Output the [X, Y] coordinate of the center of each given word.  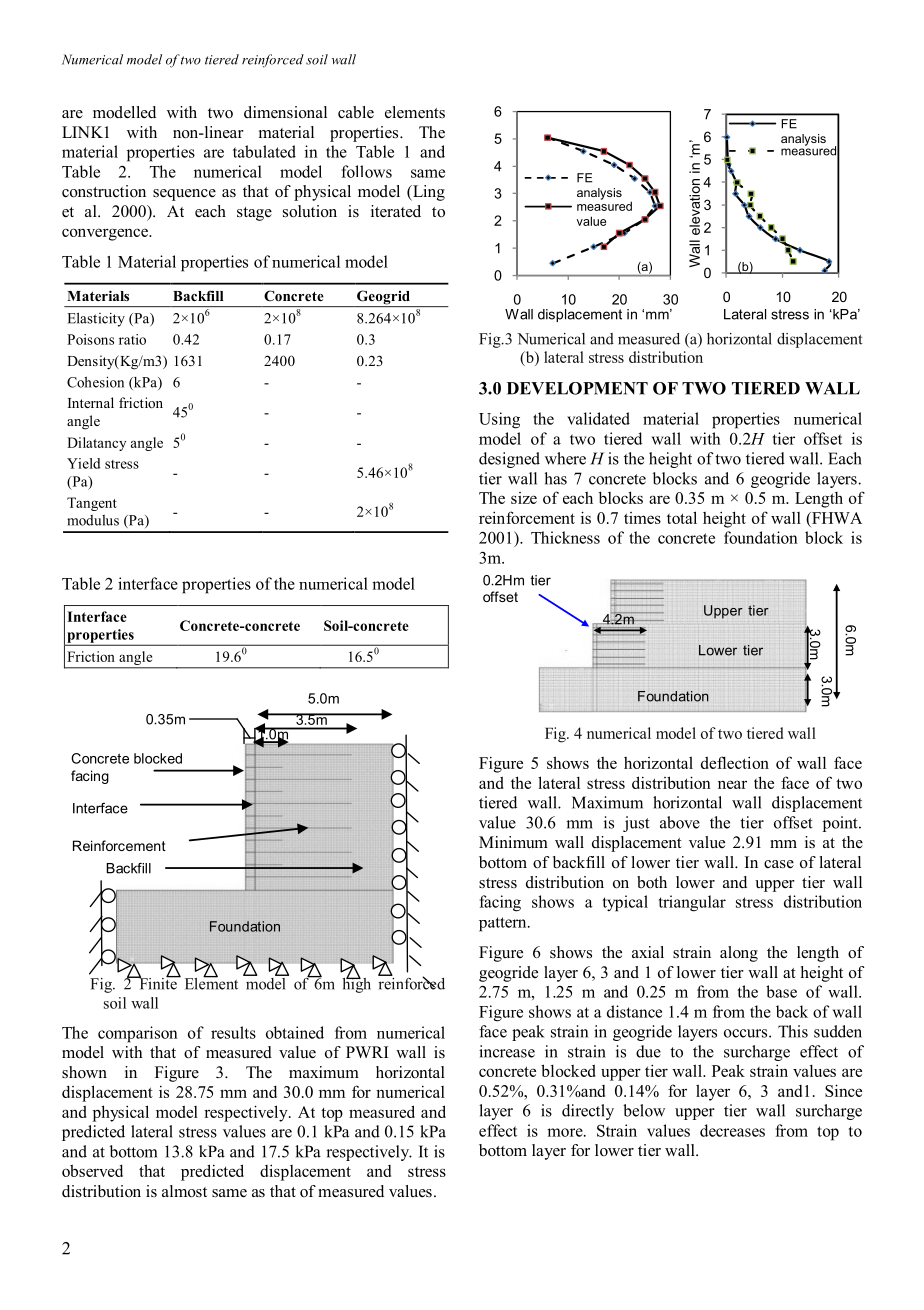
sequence [184, 195]
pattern [504, 924]
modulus [93, 520]
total [682, 517]
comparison [138, 1034]
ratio [132, 339]
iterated [396, 211]
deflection [735, 762]
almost [184, 1191]
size [524, 498]
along [739, 954]
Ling [428, 193]
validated [598, 418]
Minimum [513, 842]
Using [499, 420]
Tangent [92, 504]
